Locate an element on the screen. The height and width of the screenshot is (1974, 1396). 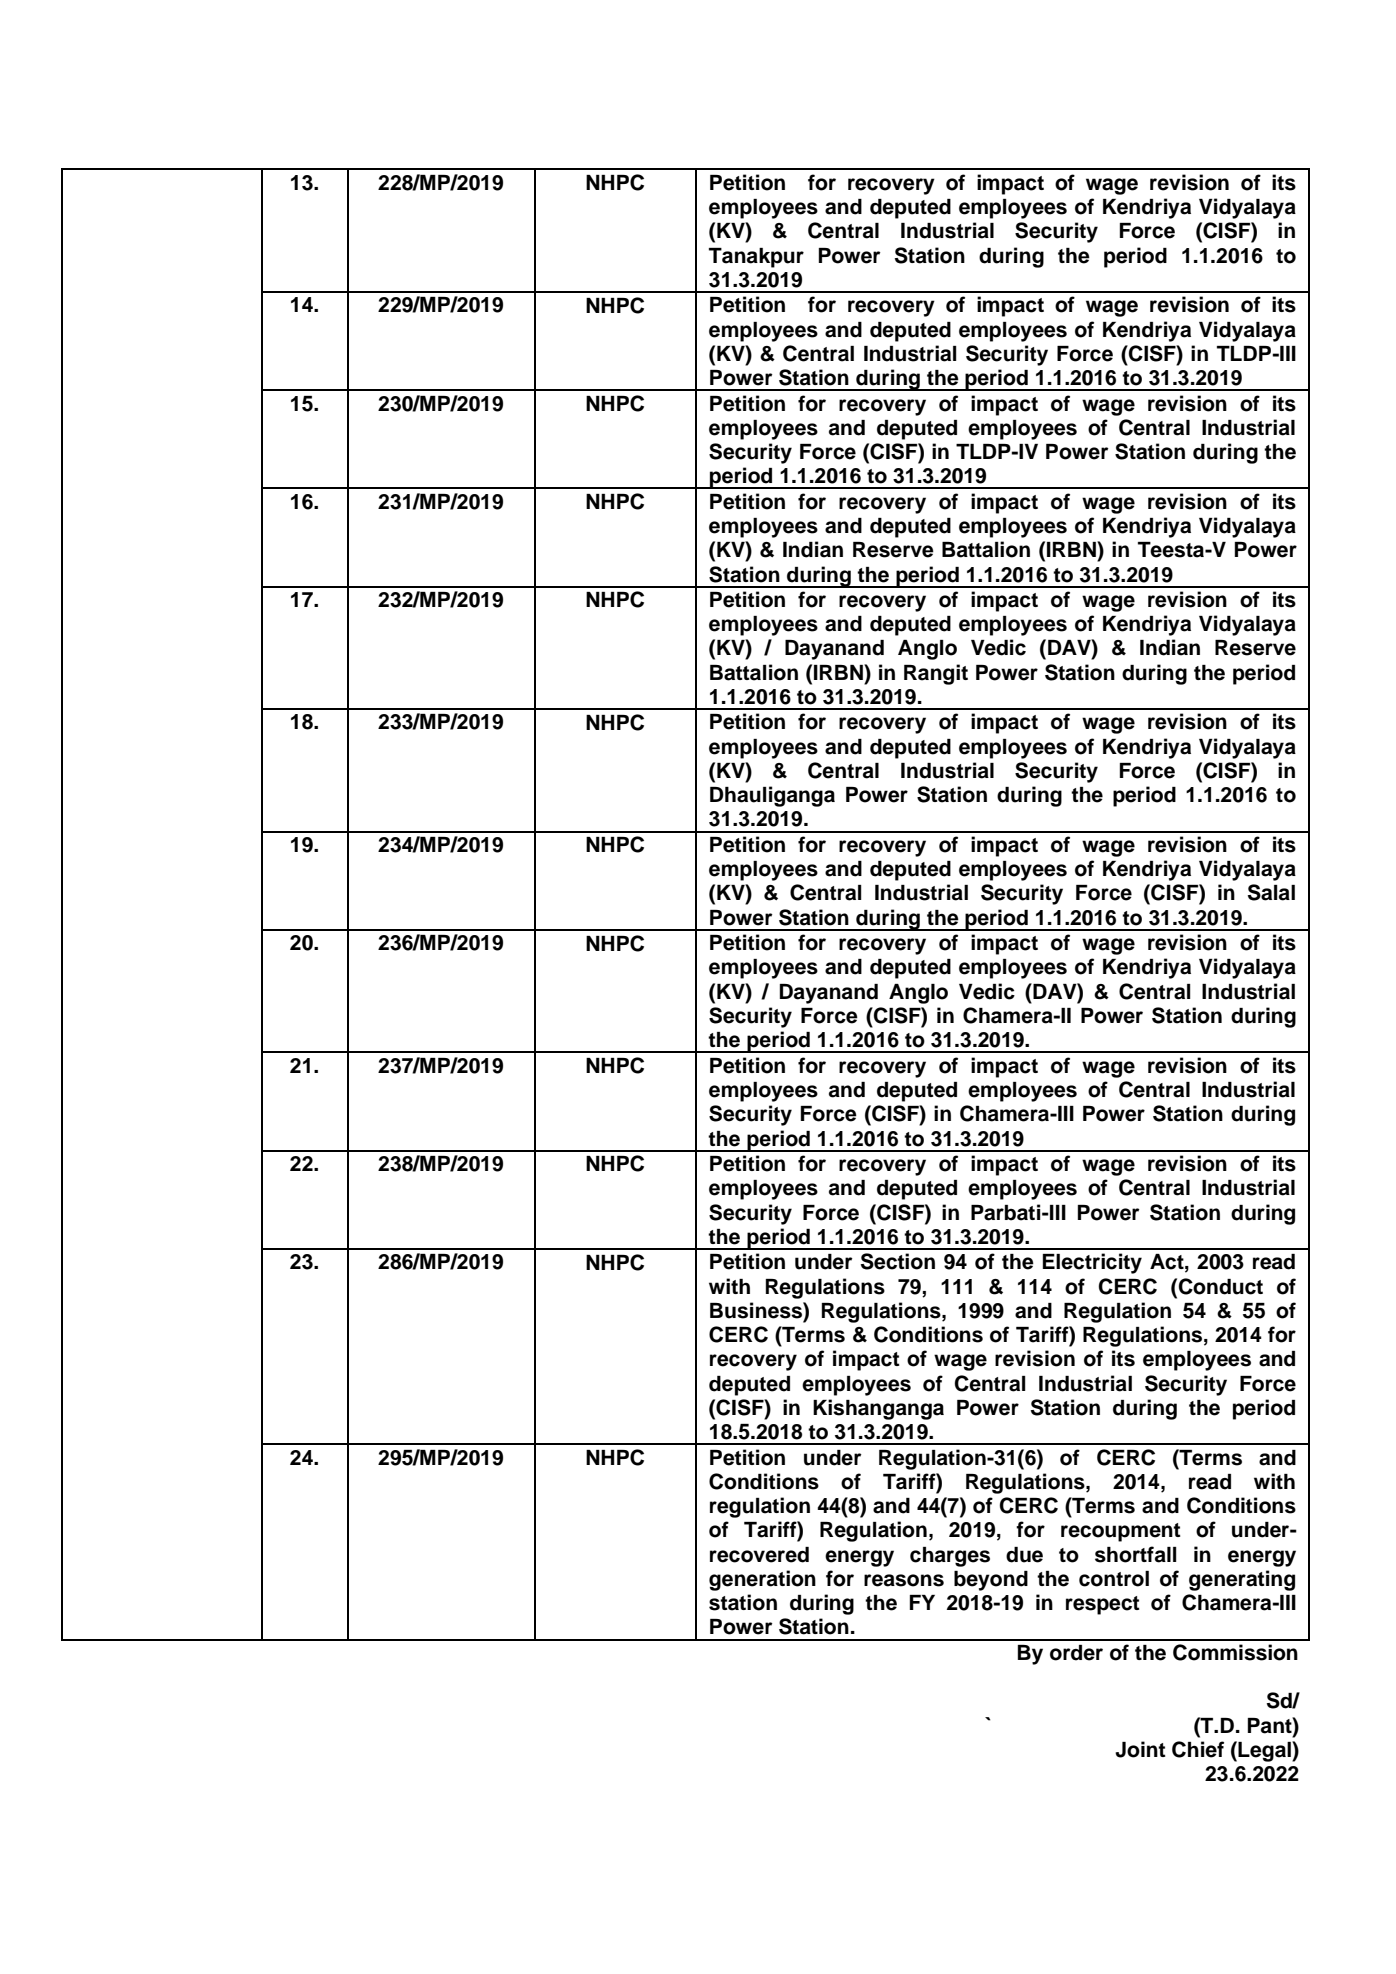
shortfall is located at coordinates (1136, 1554).
